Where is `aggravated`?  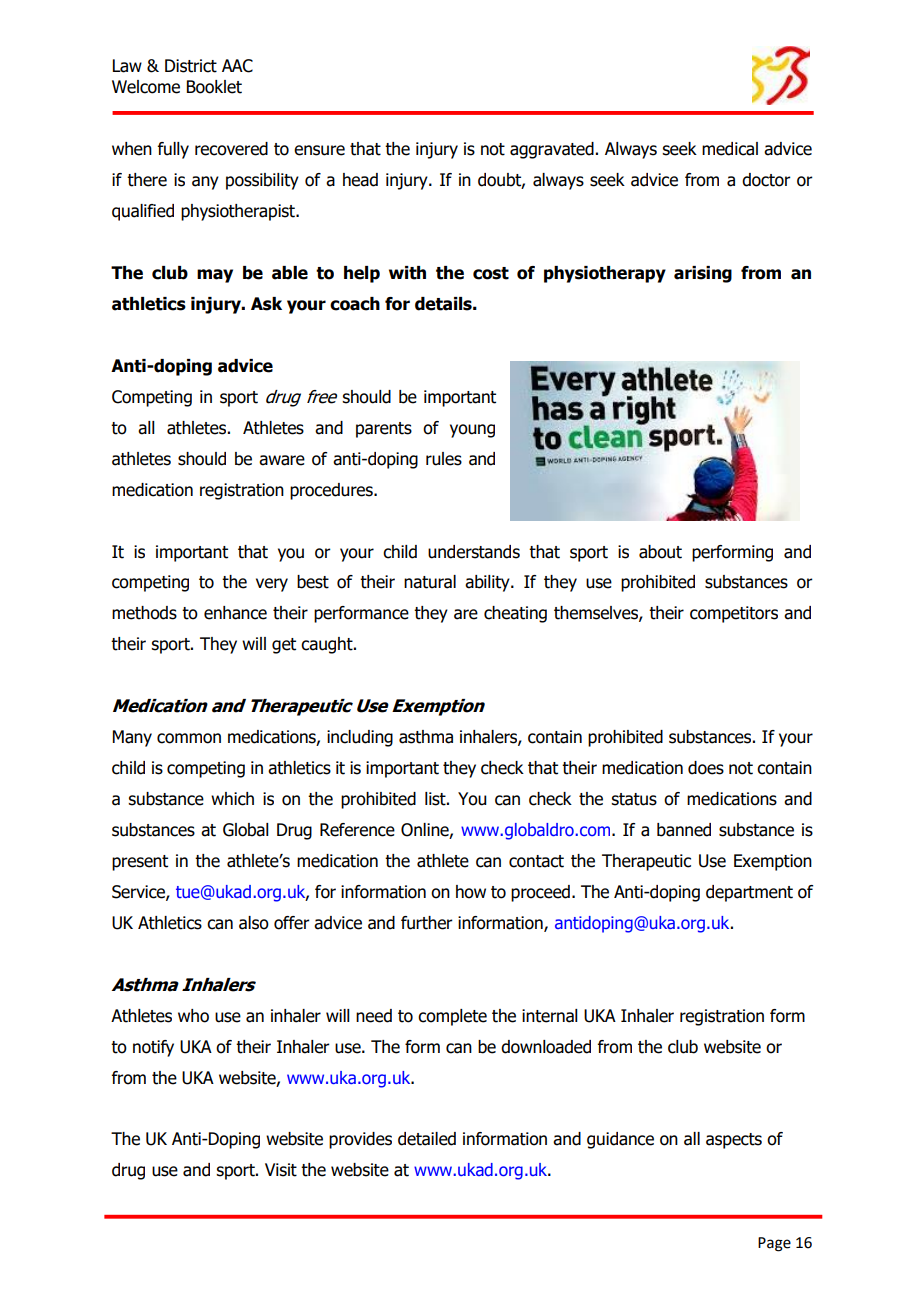
aggravated is located at coordinates (552, 150).
